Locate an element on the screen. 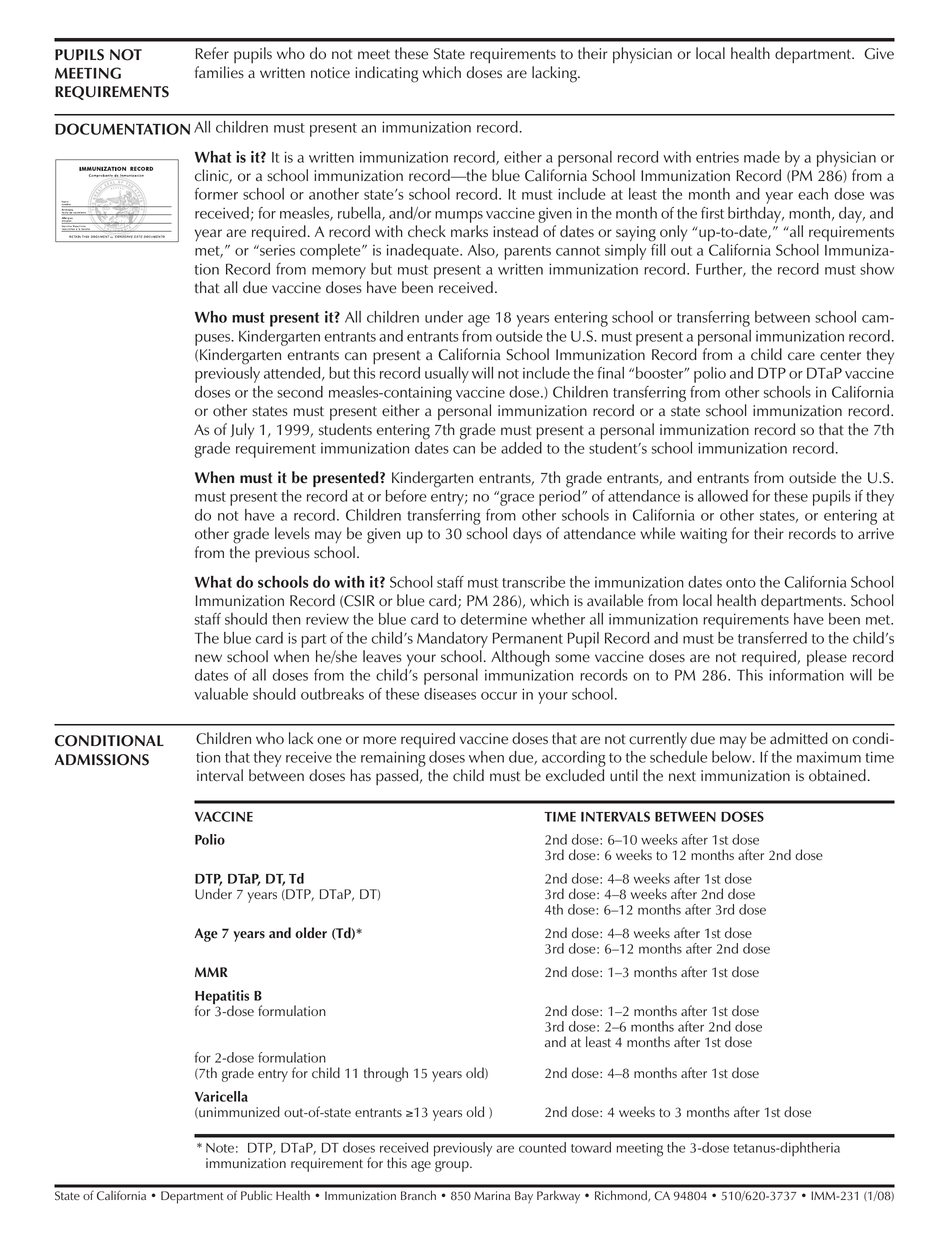  obtained is located at coordinates (837, 775).
